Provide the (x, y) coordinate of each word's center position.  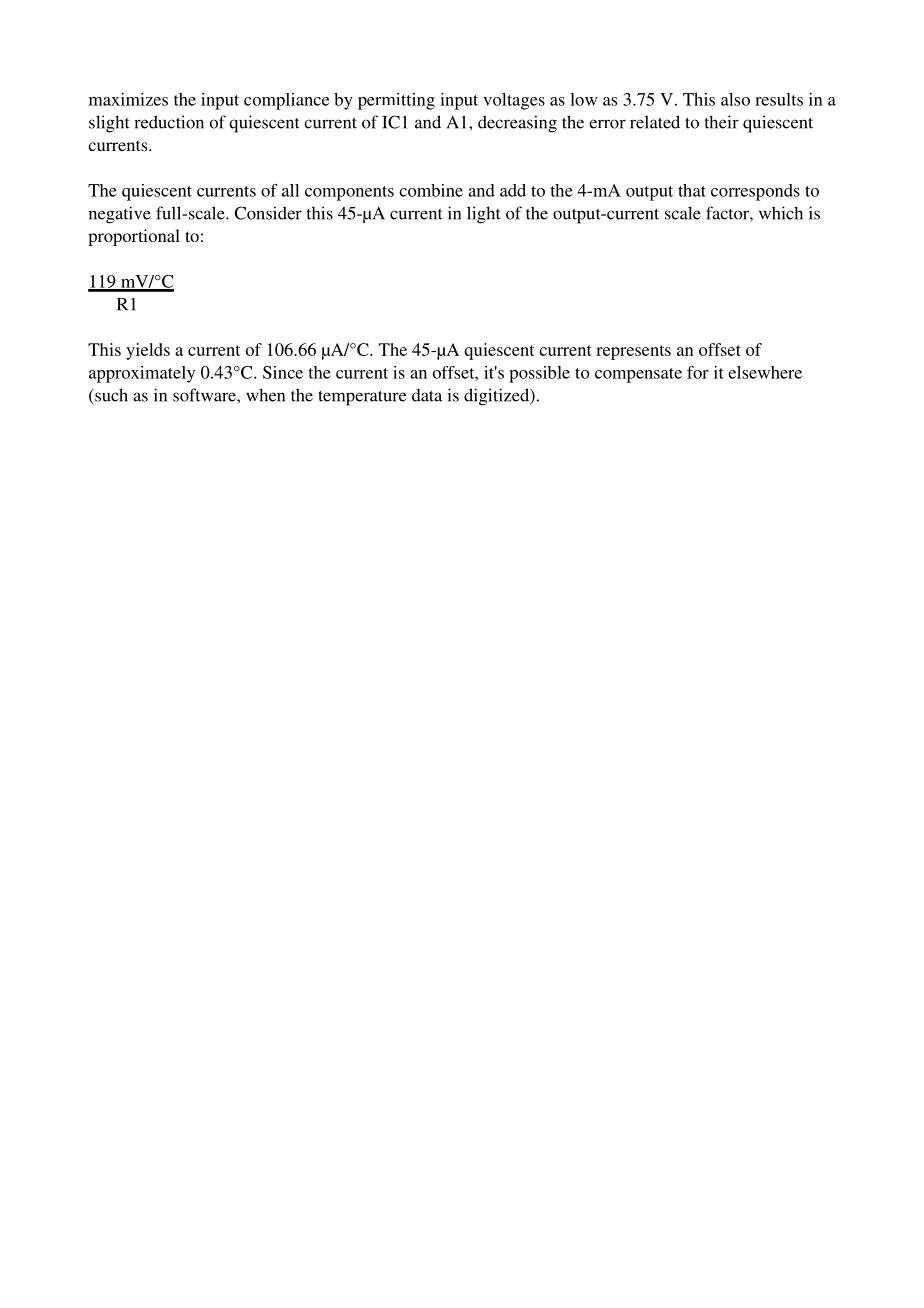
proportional (134, 237)
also (735, 99)
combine (431, 190)
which (781, 213)
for (698, 372)
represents (633, 352)
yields (148, 351)
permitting (396, 101)
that (692, 190)
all (290, 190)
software (205, 395)
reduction (169, 122)
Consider (268, 213)
